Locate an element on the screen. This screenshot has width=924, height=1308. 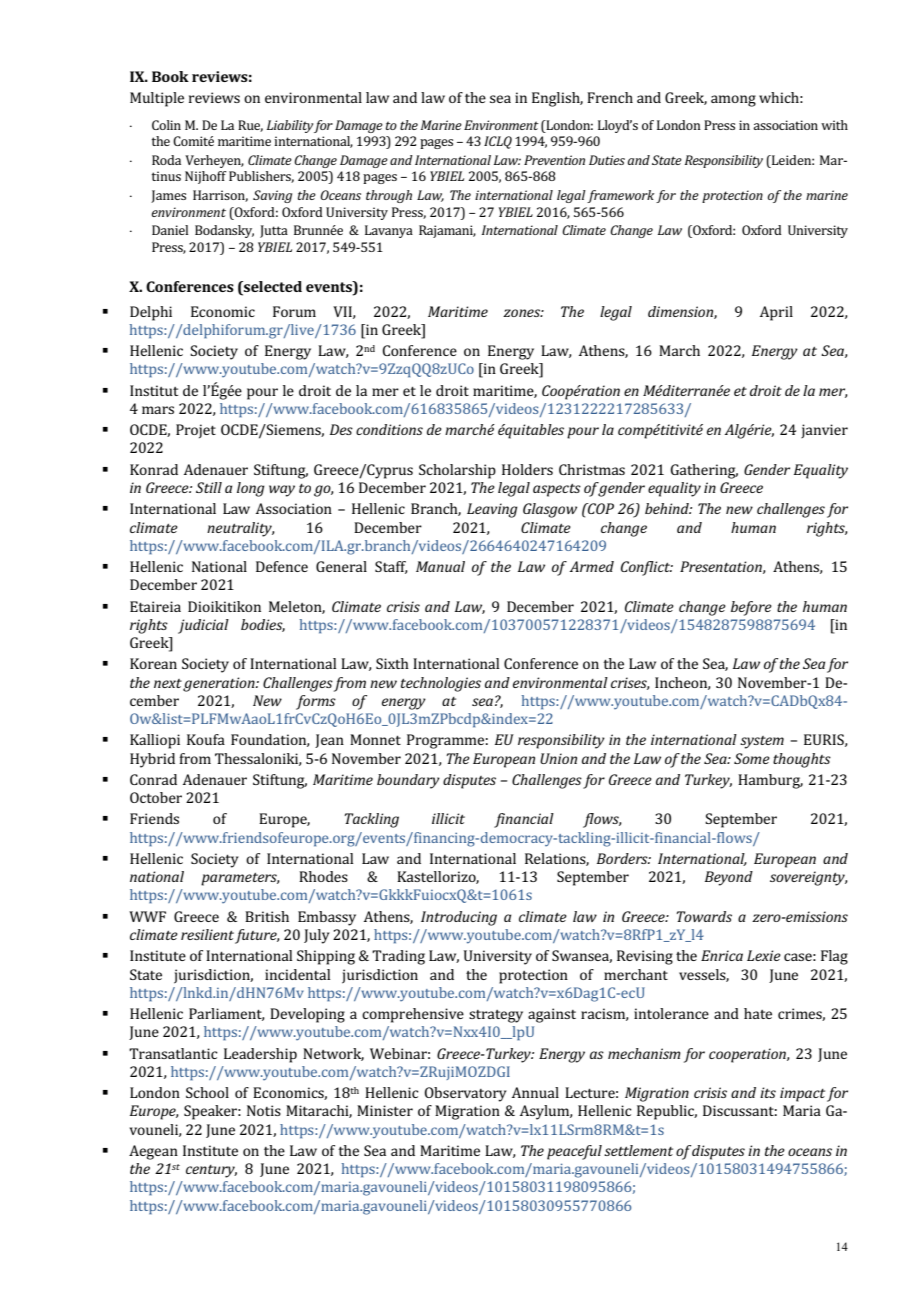
Still is located at coordinates (209, 487).
